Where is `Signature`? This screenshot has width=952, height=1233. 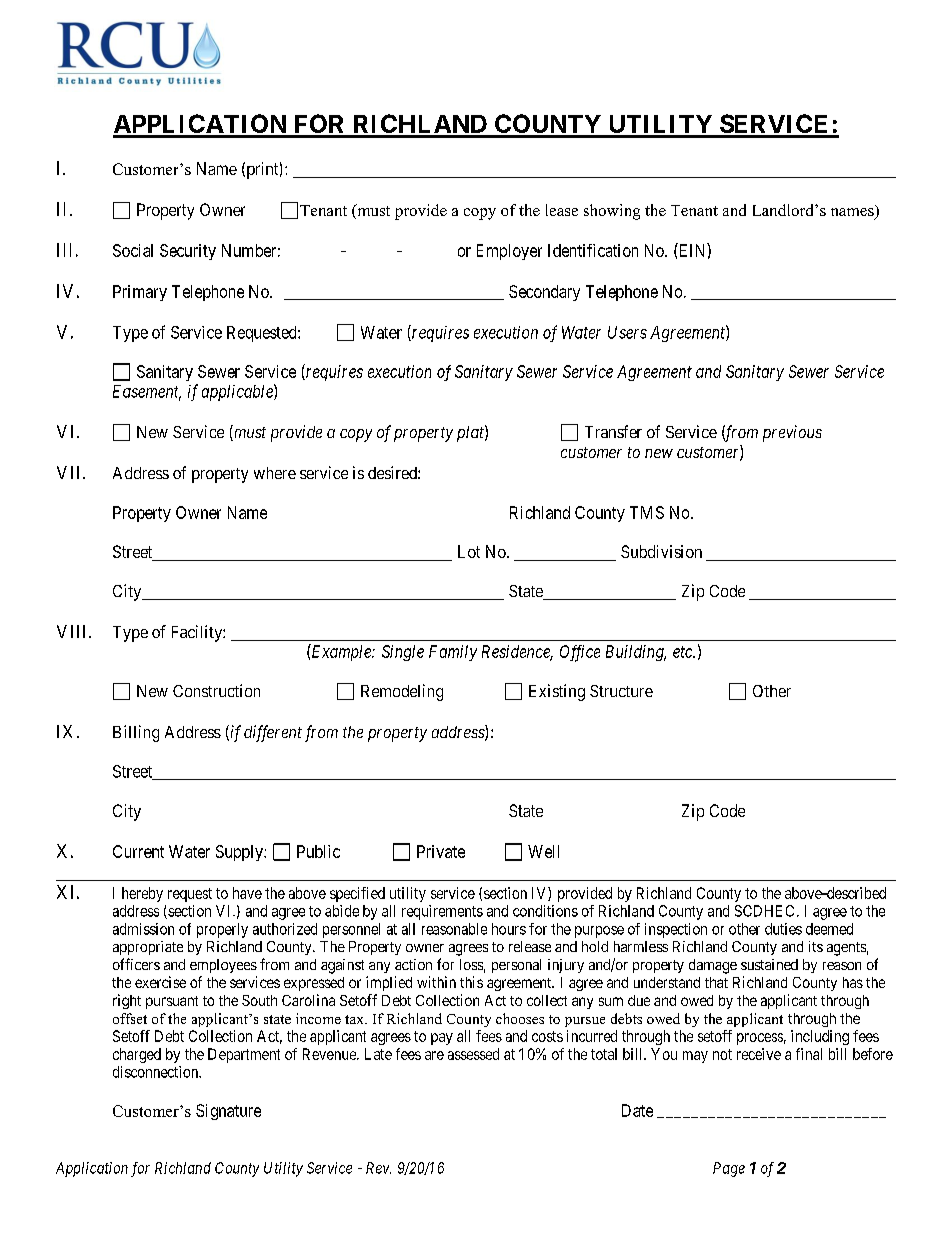
Signature is located at coordinates (228, 1112).
